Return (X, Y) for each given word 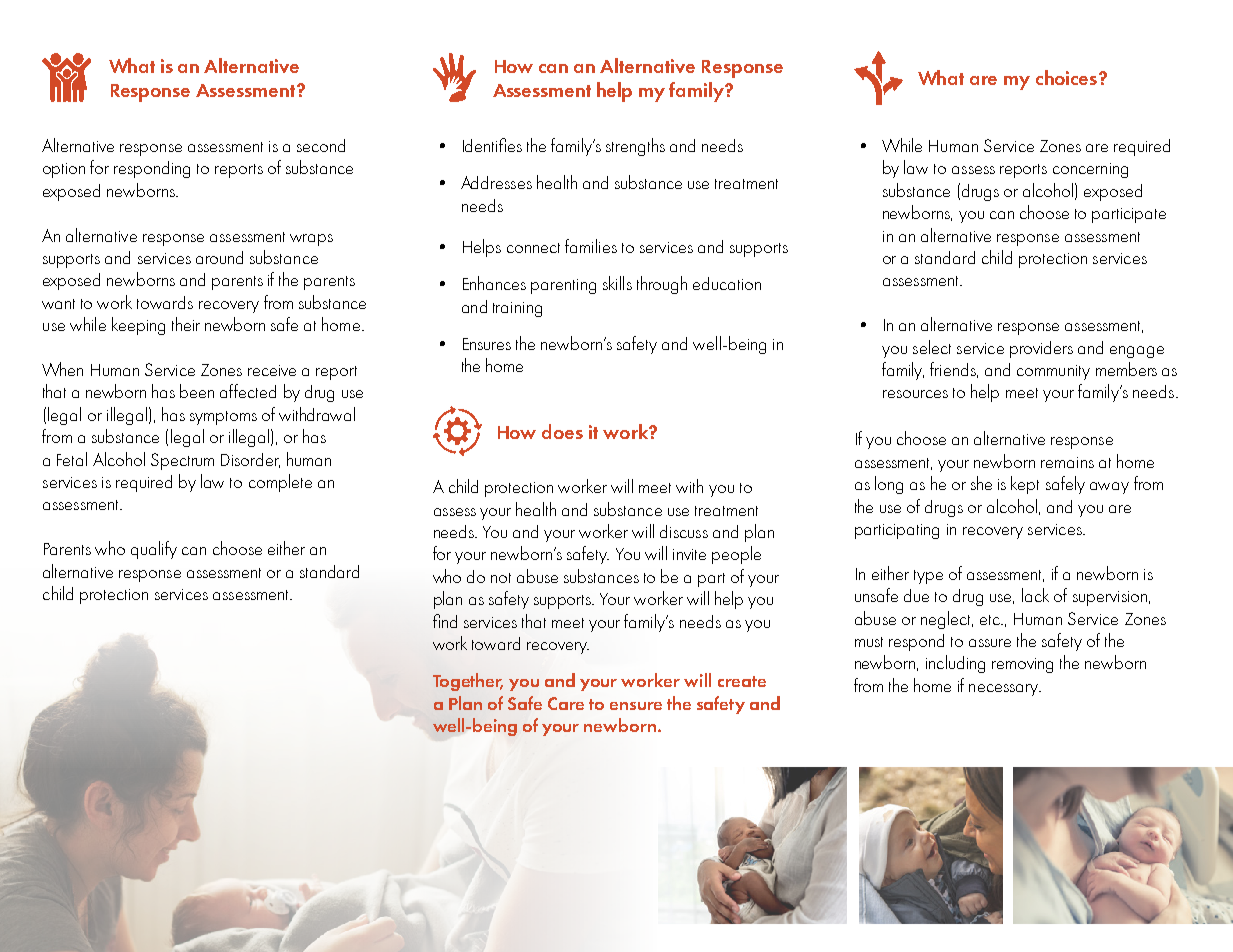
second (321, 145)
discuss (684, 531)
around (219, 257)
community (1053, 372)
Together (468, 682)
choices (1066, 77)
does (562, 431)
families (591, 246)
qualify (154, 550)
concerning (1090, 170)
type (928, 577)
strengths (635, 147)
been (197, 391)
